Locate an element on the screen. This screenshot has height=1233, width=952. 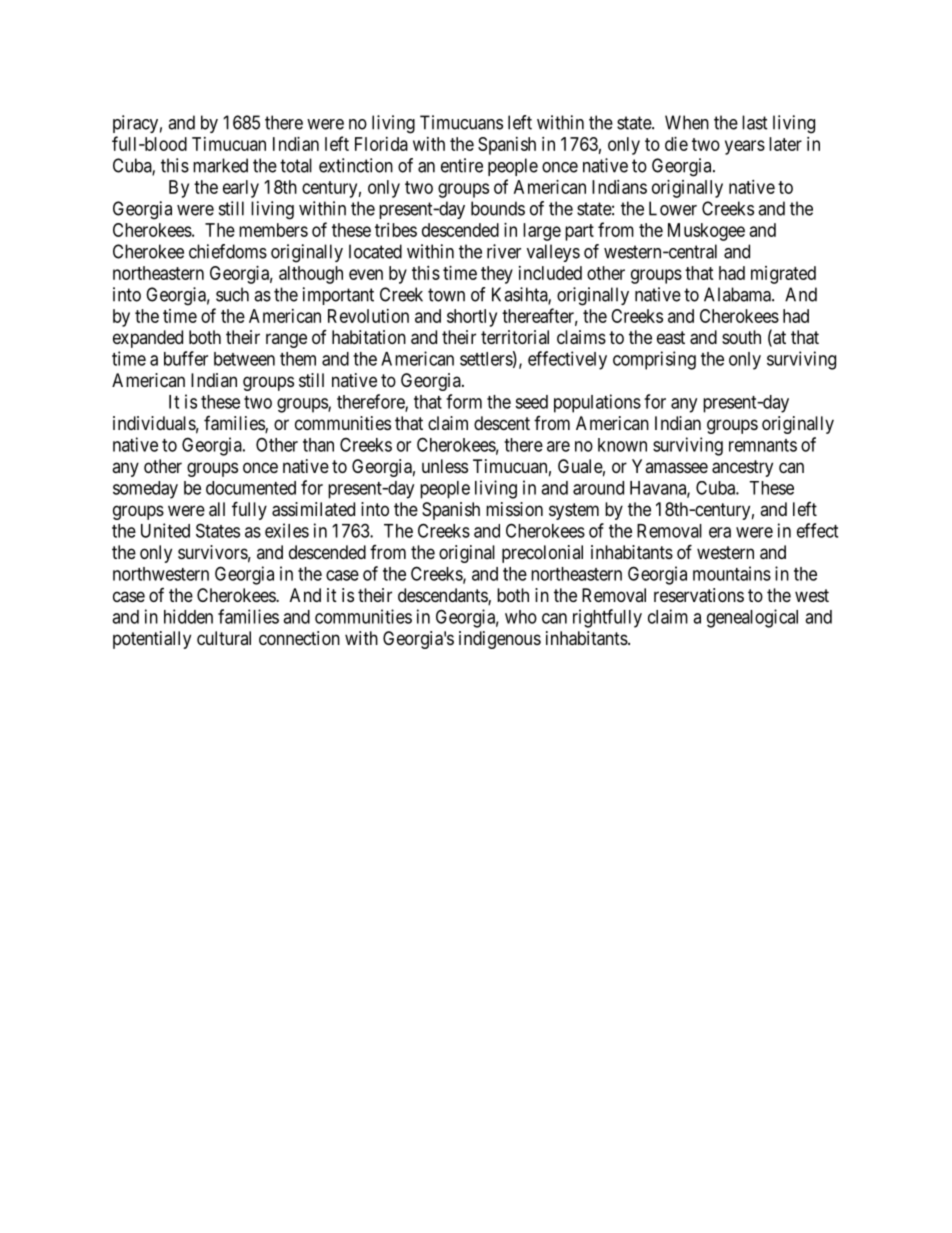
documented is located at coordinates (251, 488).
